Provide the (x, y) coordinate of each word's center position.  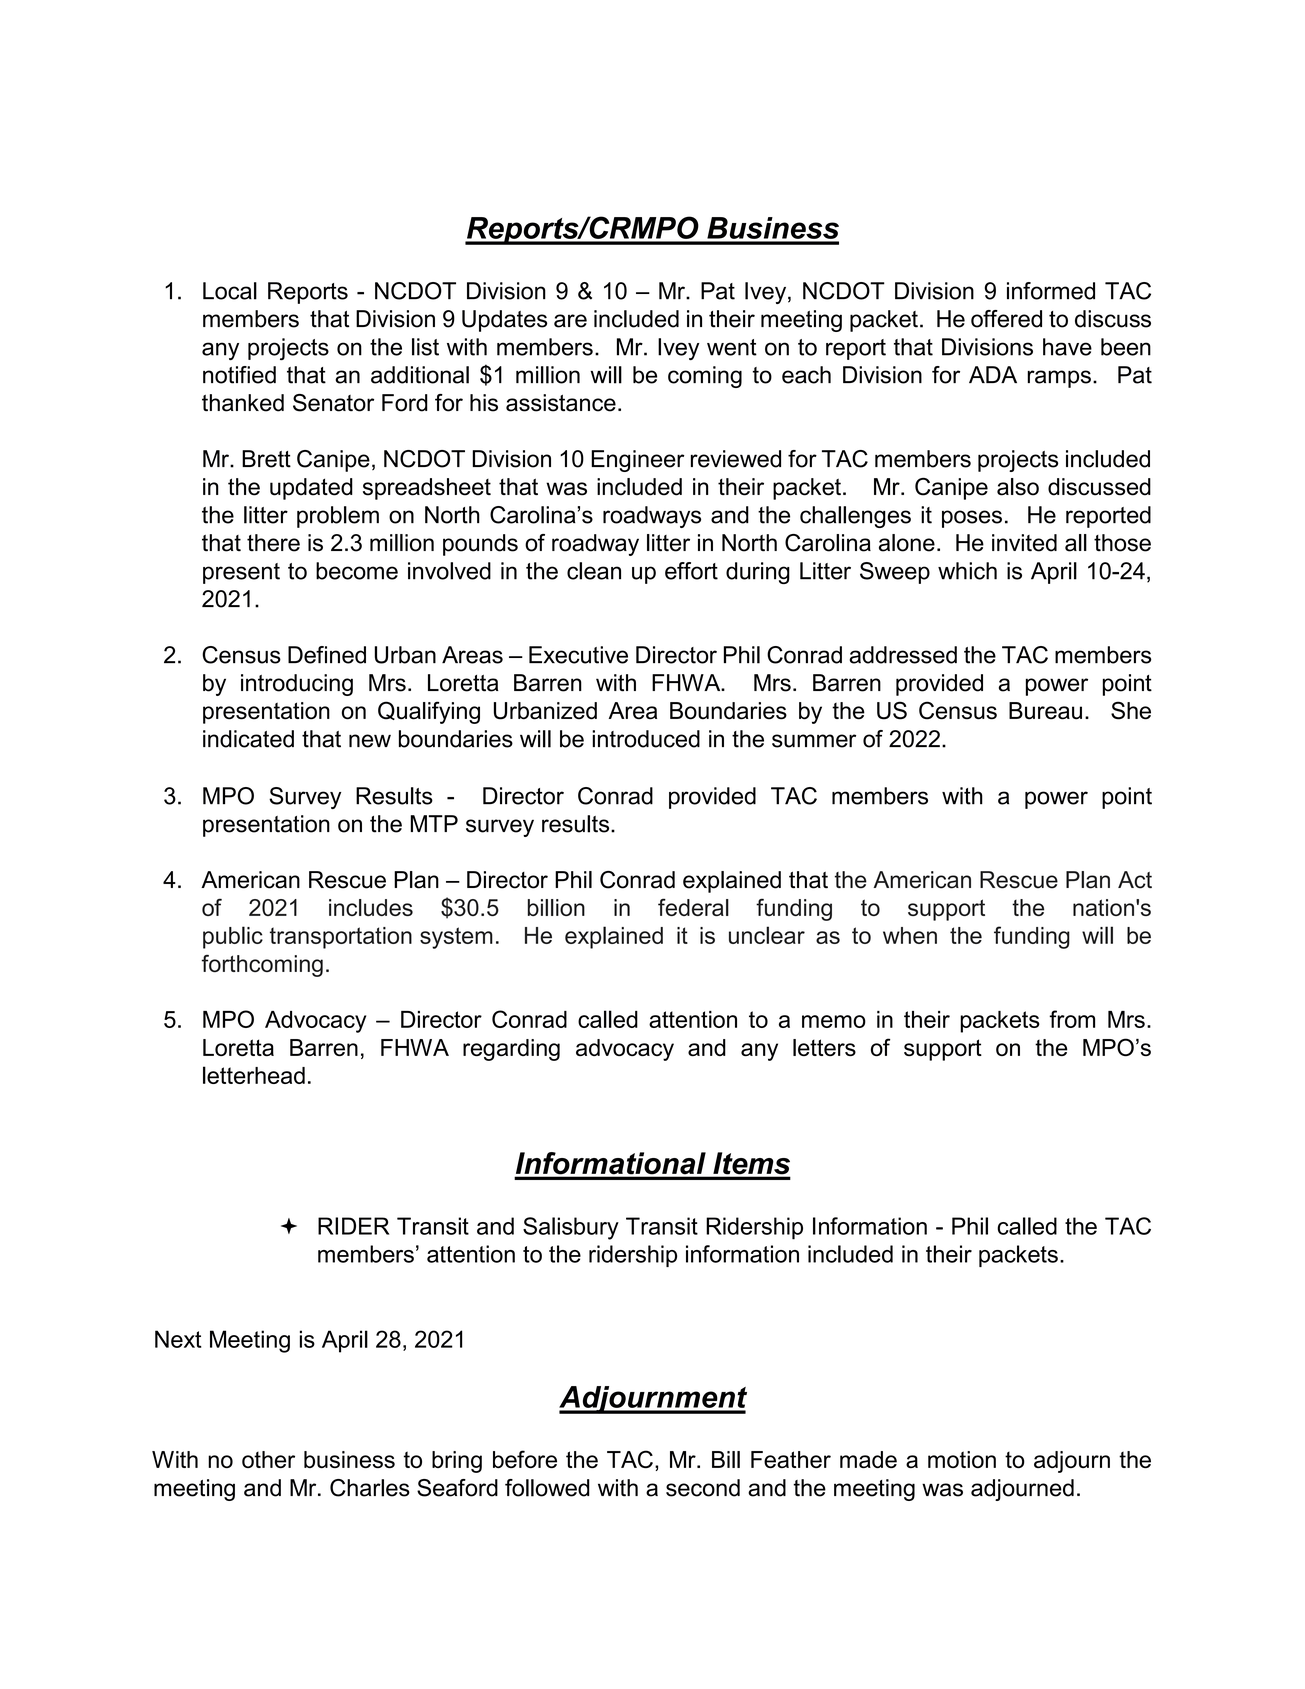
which (967, 571)
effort (691, 571)
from (1072, 1019)
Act (1135, 880)
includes (371, 907)
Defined (327, 655)
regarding (511, 1050)
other (268, 1459)
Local (230, 291)
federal (693, 907)
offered (1006, 319)
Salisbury (571, 1228)
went (732, 347)
